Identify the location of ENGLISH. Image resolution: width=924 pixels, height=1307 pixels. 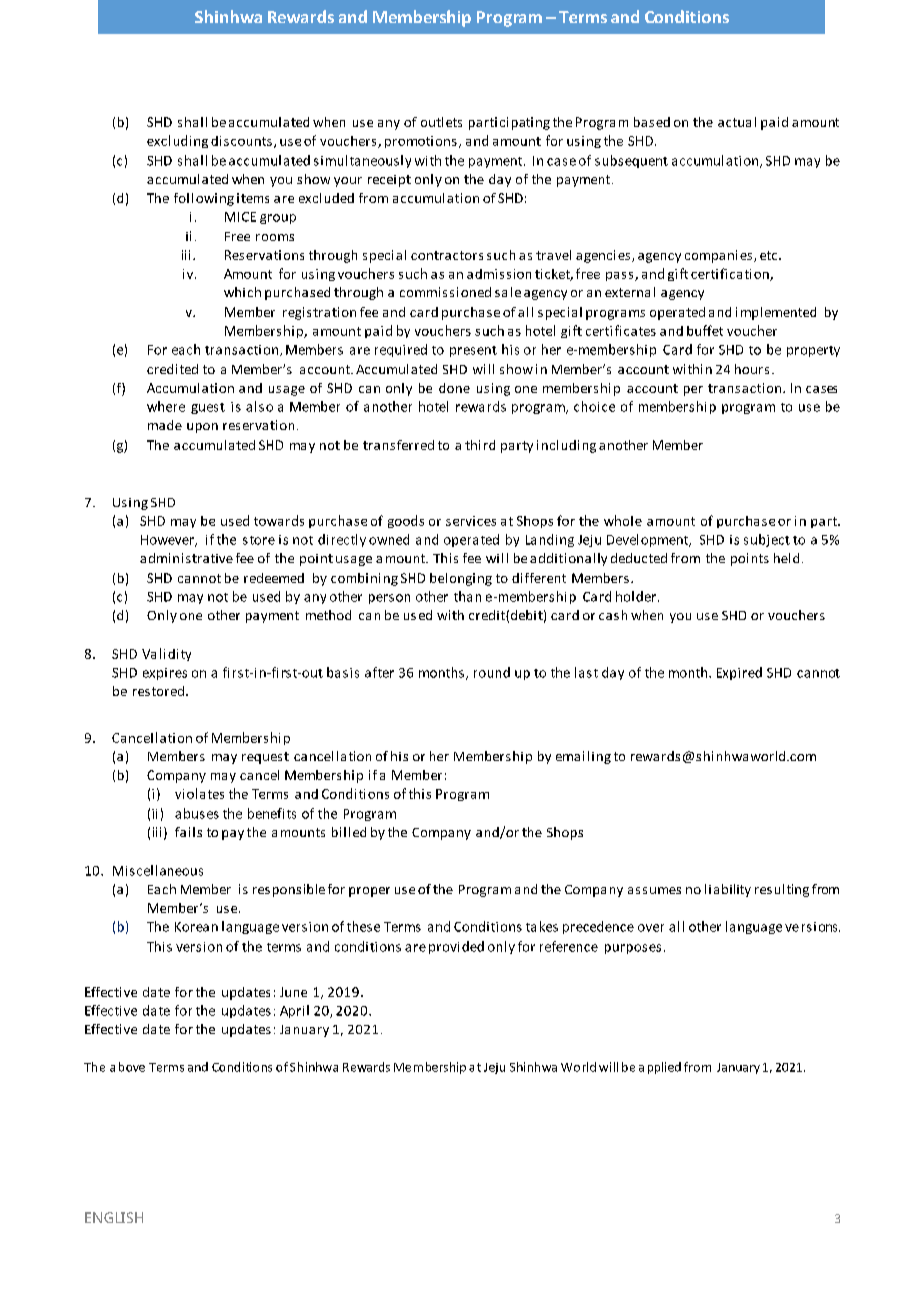
(114, 1217).
